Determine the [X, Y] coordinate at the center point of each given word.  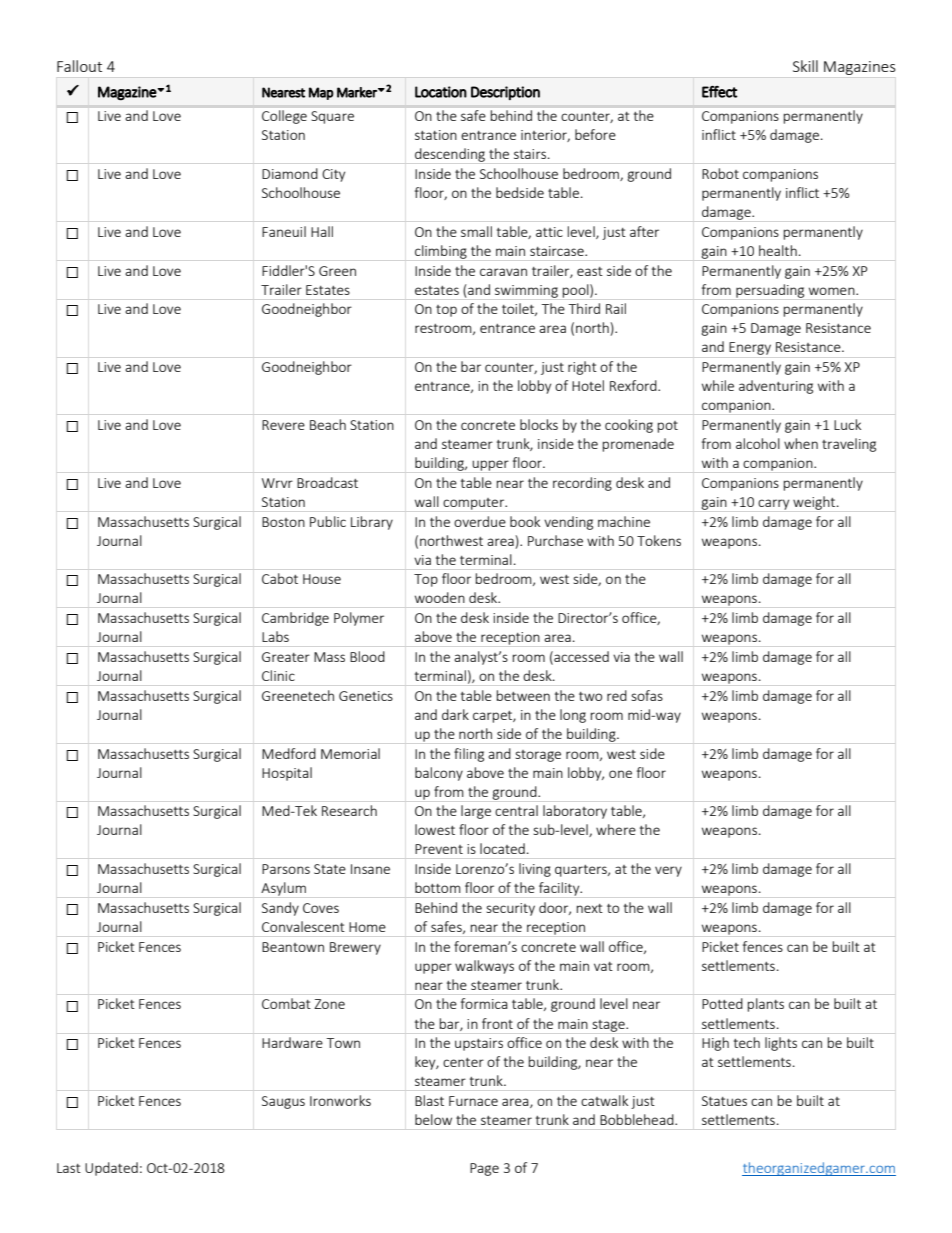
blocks [539, 424]
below [433, 1119]
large [476, 812]
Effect [719, 91]
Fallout [79, 66]
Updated [111, 1169]
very [668, 871]
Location [441, 92]
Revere [283, 425]
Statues [724, 1101]
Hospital [287, 774]
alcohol [758, 443]
